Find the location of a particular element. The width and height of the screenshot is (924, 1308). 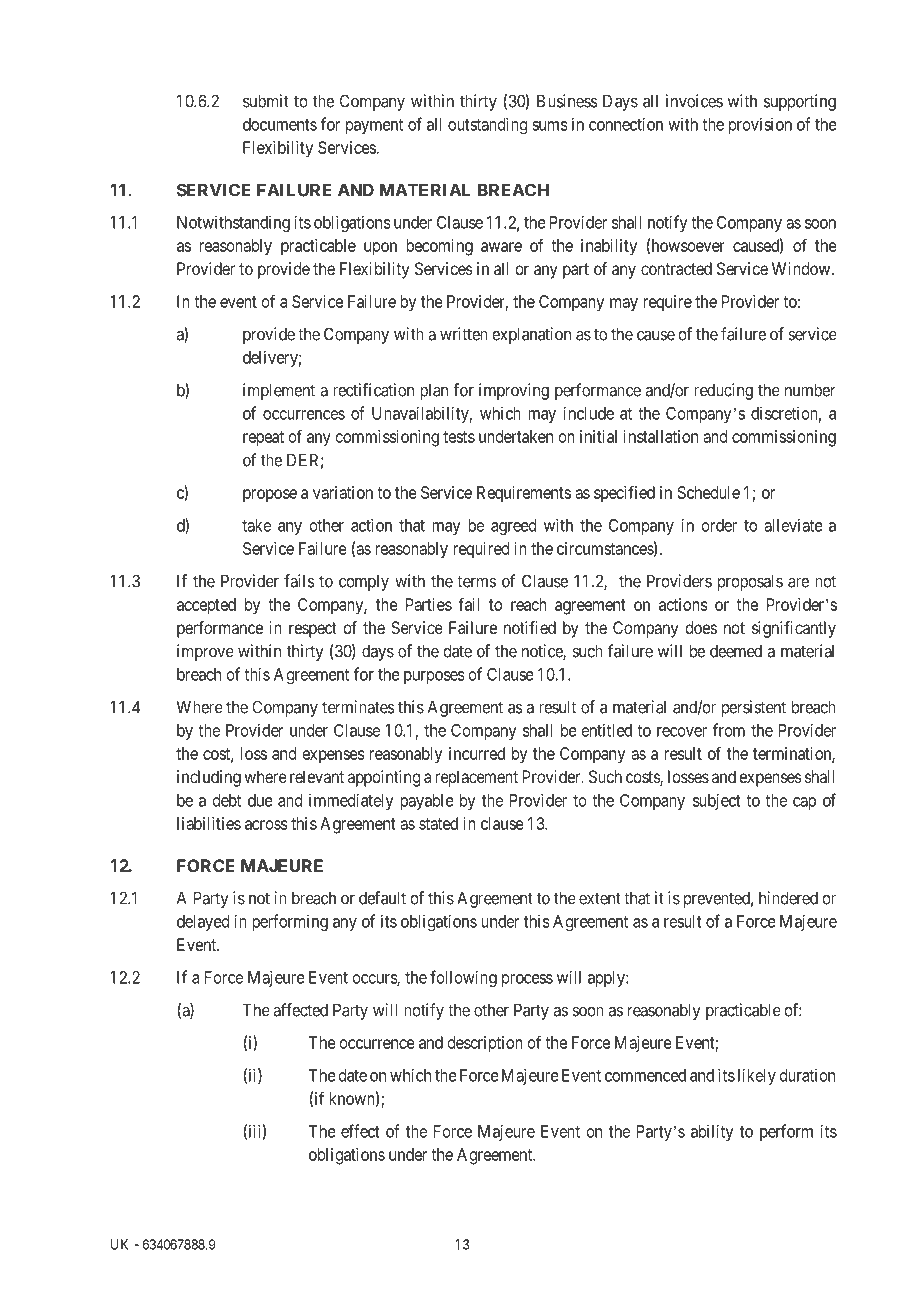

outstanding is located at coordinates (487, 125).
